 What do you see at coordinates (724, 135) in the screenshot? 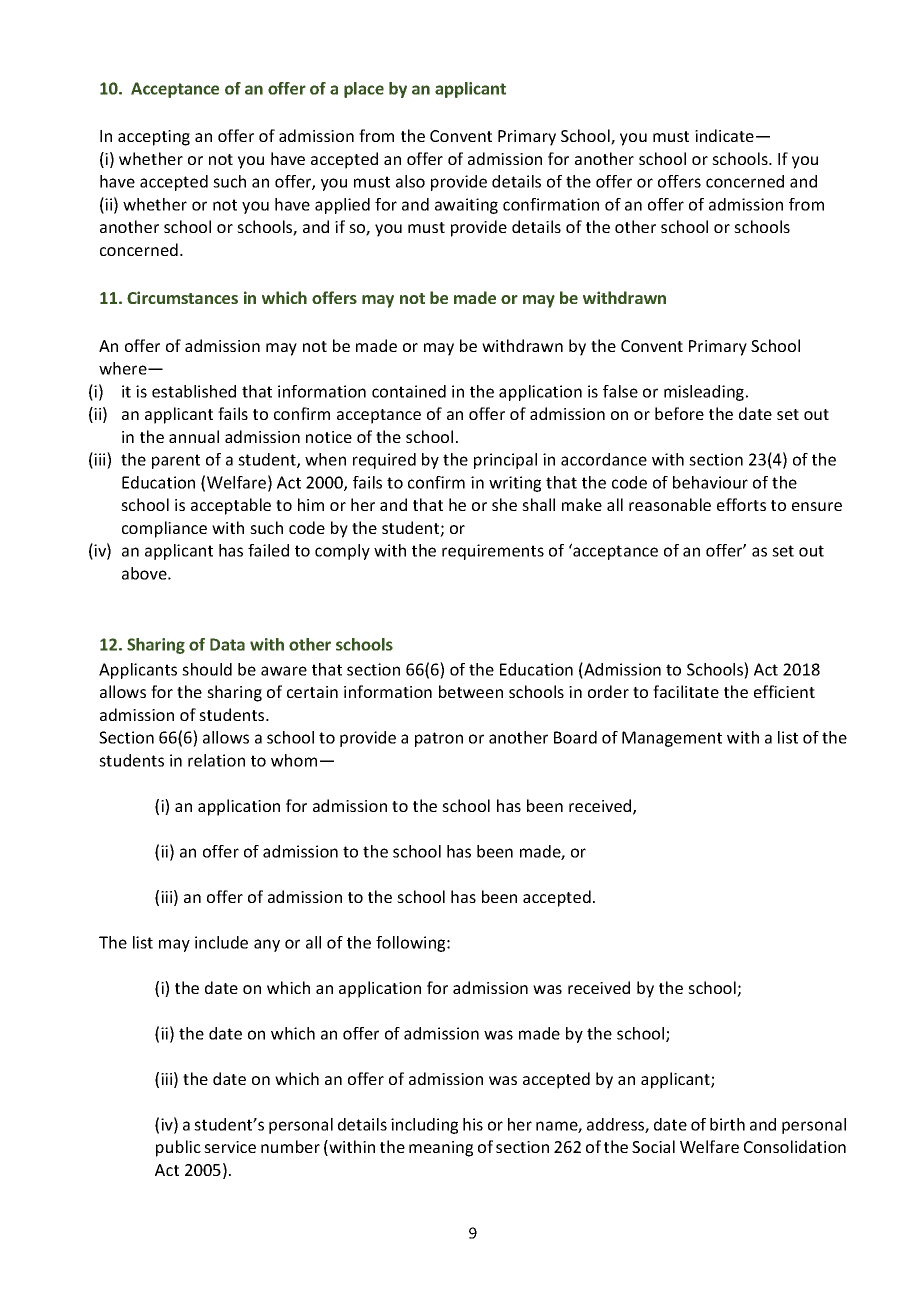
I see `indicate` at bounding box center [724, 135].
